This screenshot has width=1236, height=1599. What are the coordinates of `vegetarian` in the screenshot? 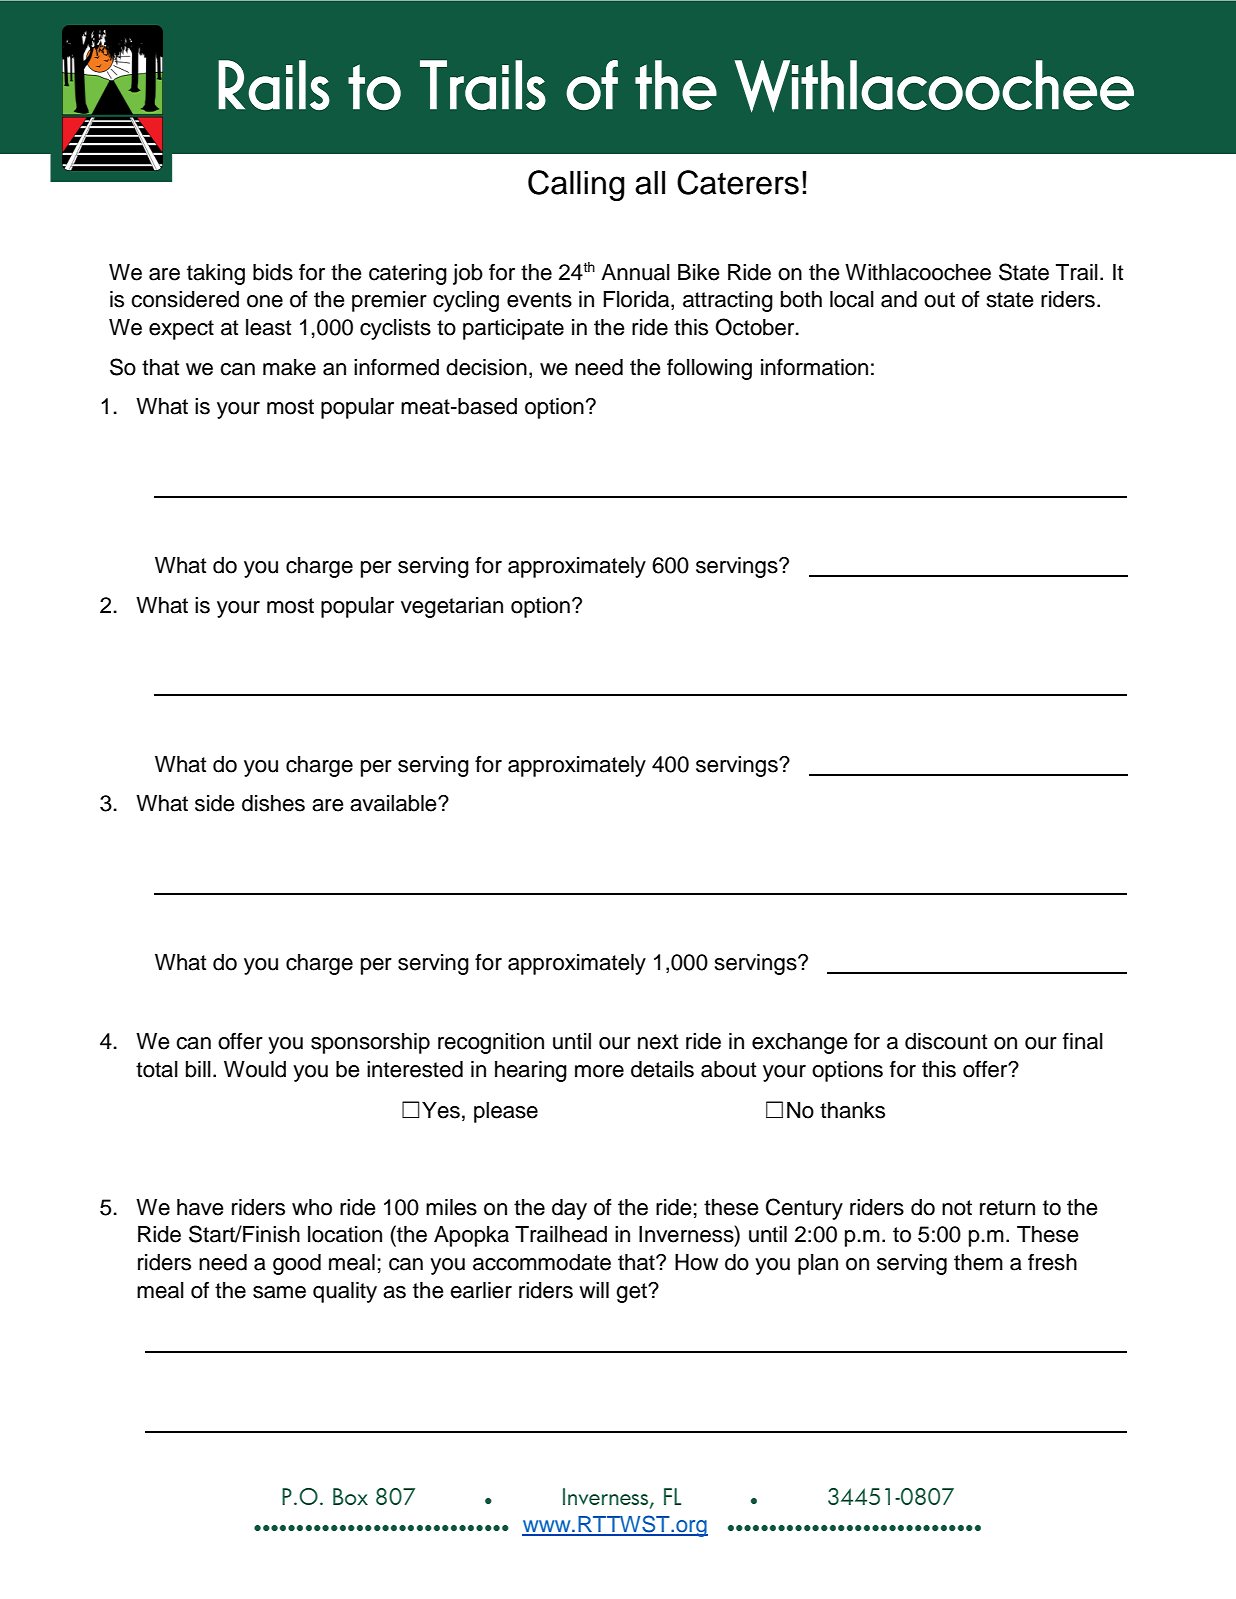 It's located at (452, 607).
